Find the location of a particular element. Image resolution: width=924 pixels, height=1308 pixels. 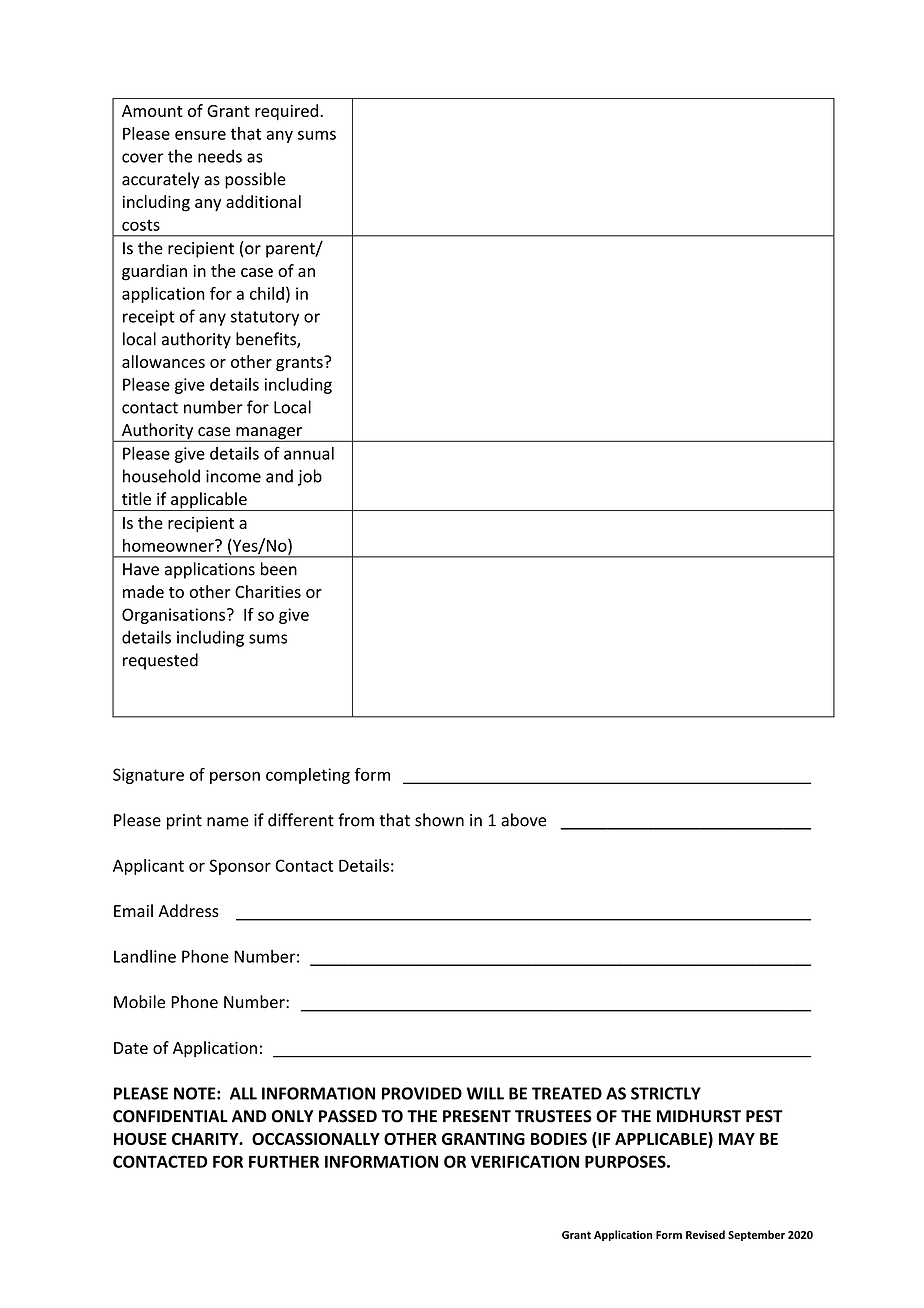

additional is located at coordinates (263, 201).
